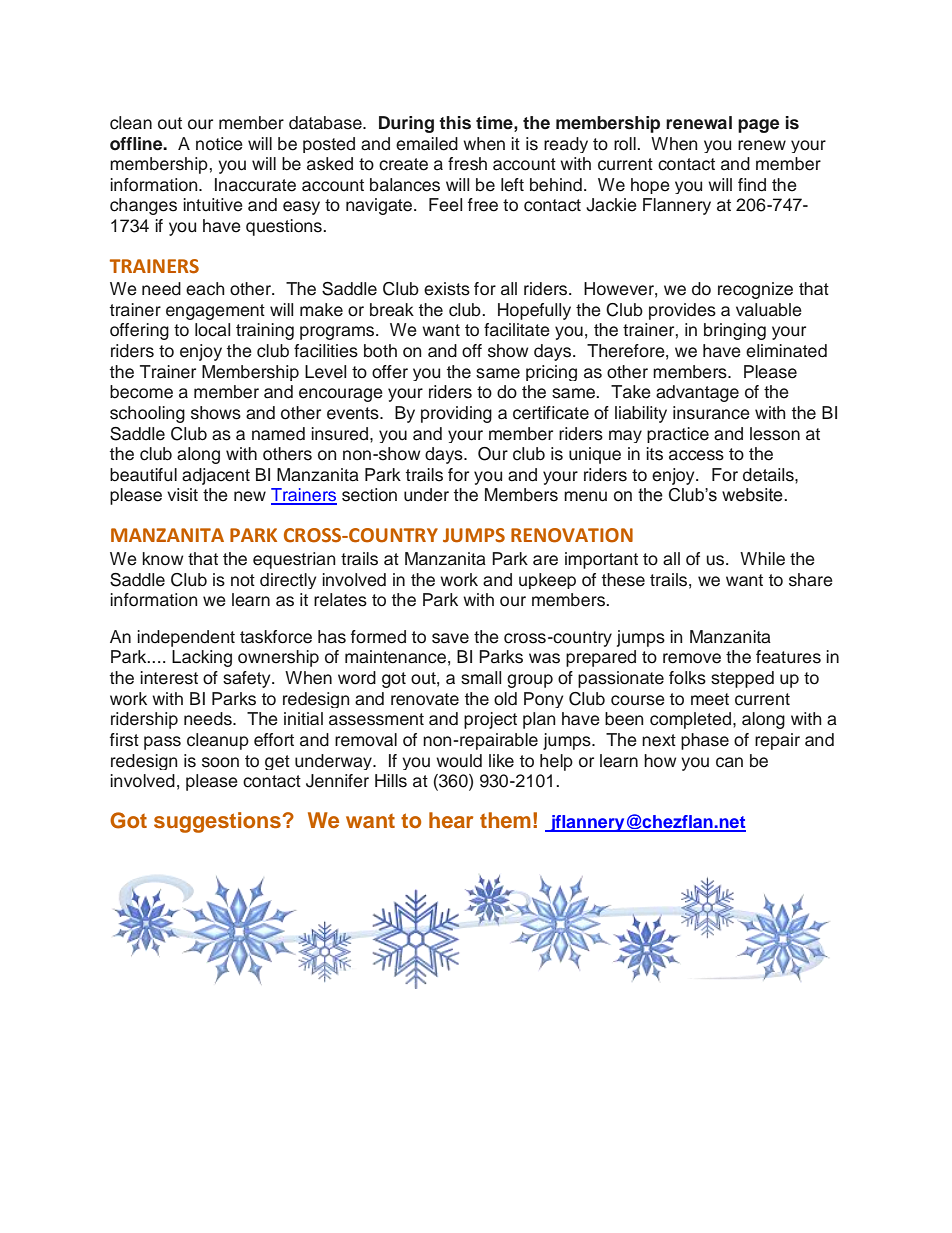  I want to click on independent, so click(186, 638).
